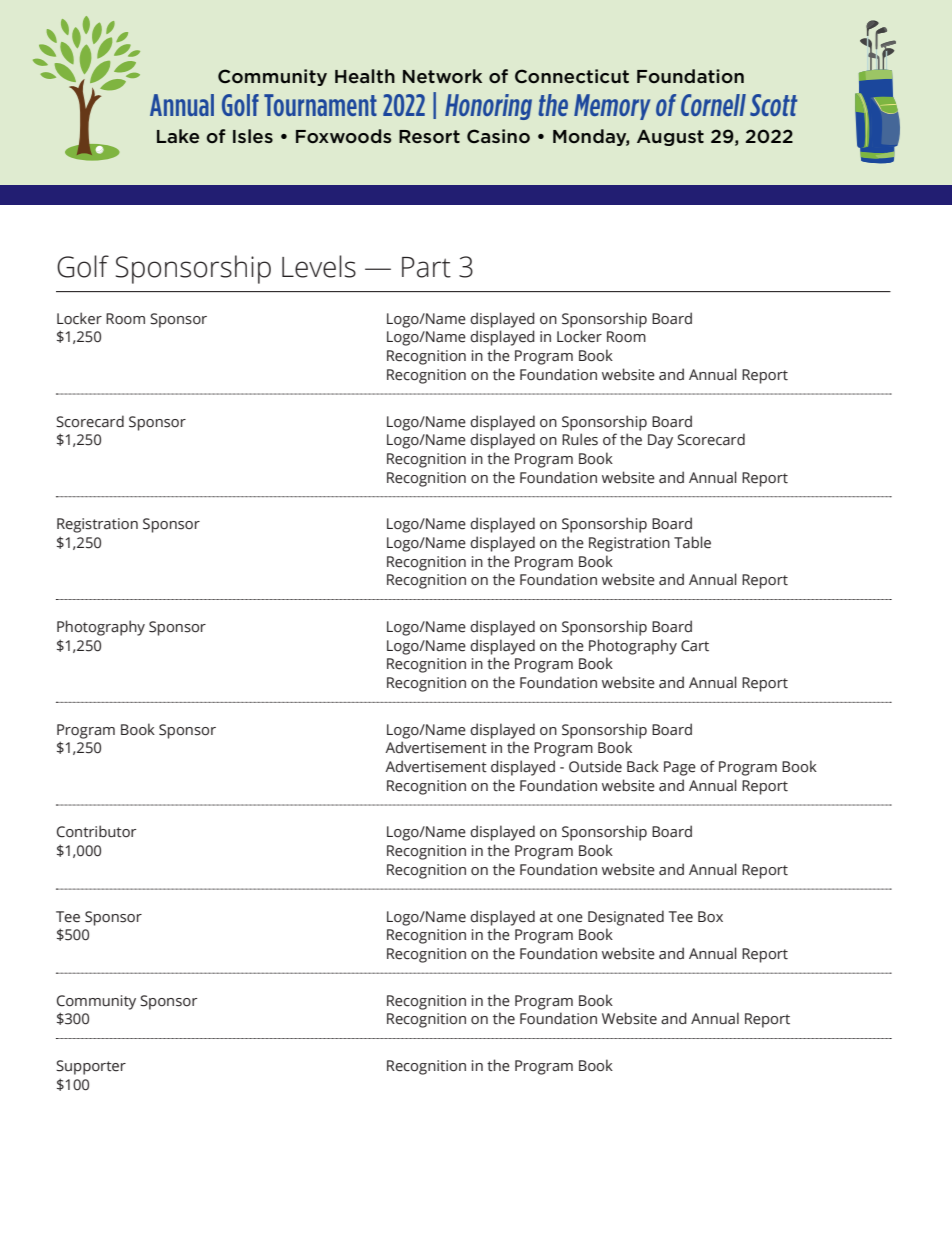  What do you see at coordinates (91, 1067) in the page?
I see `Supporter` at bounding box center [91, 1067].
